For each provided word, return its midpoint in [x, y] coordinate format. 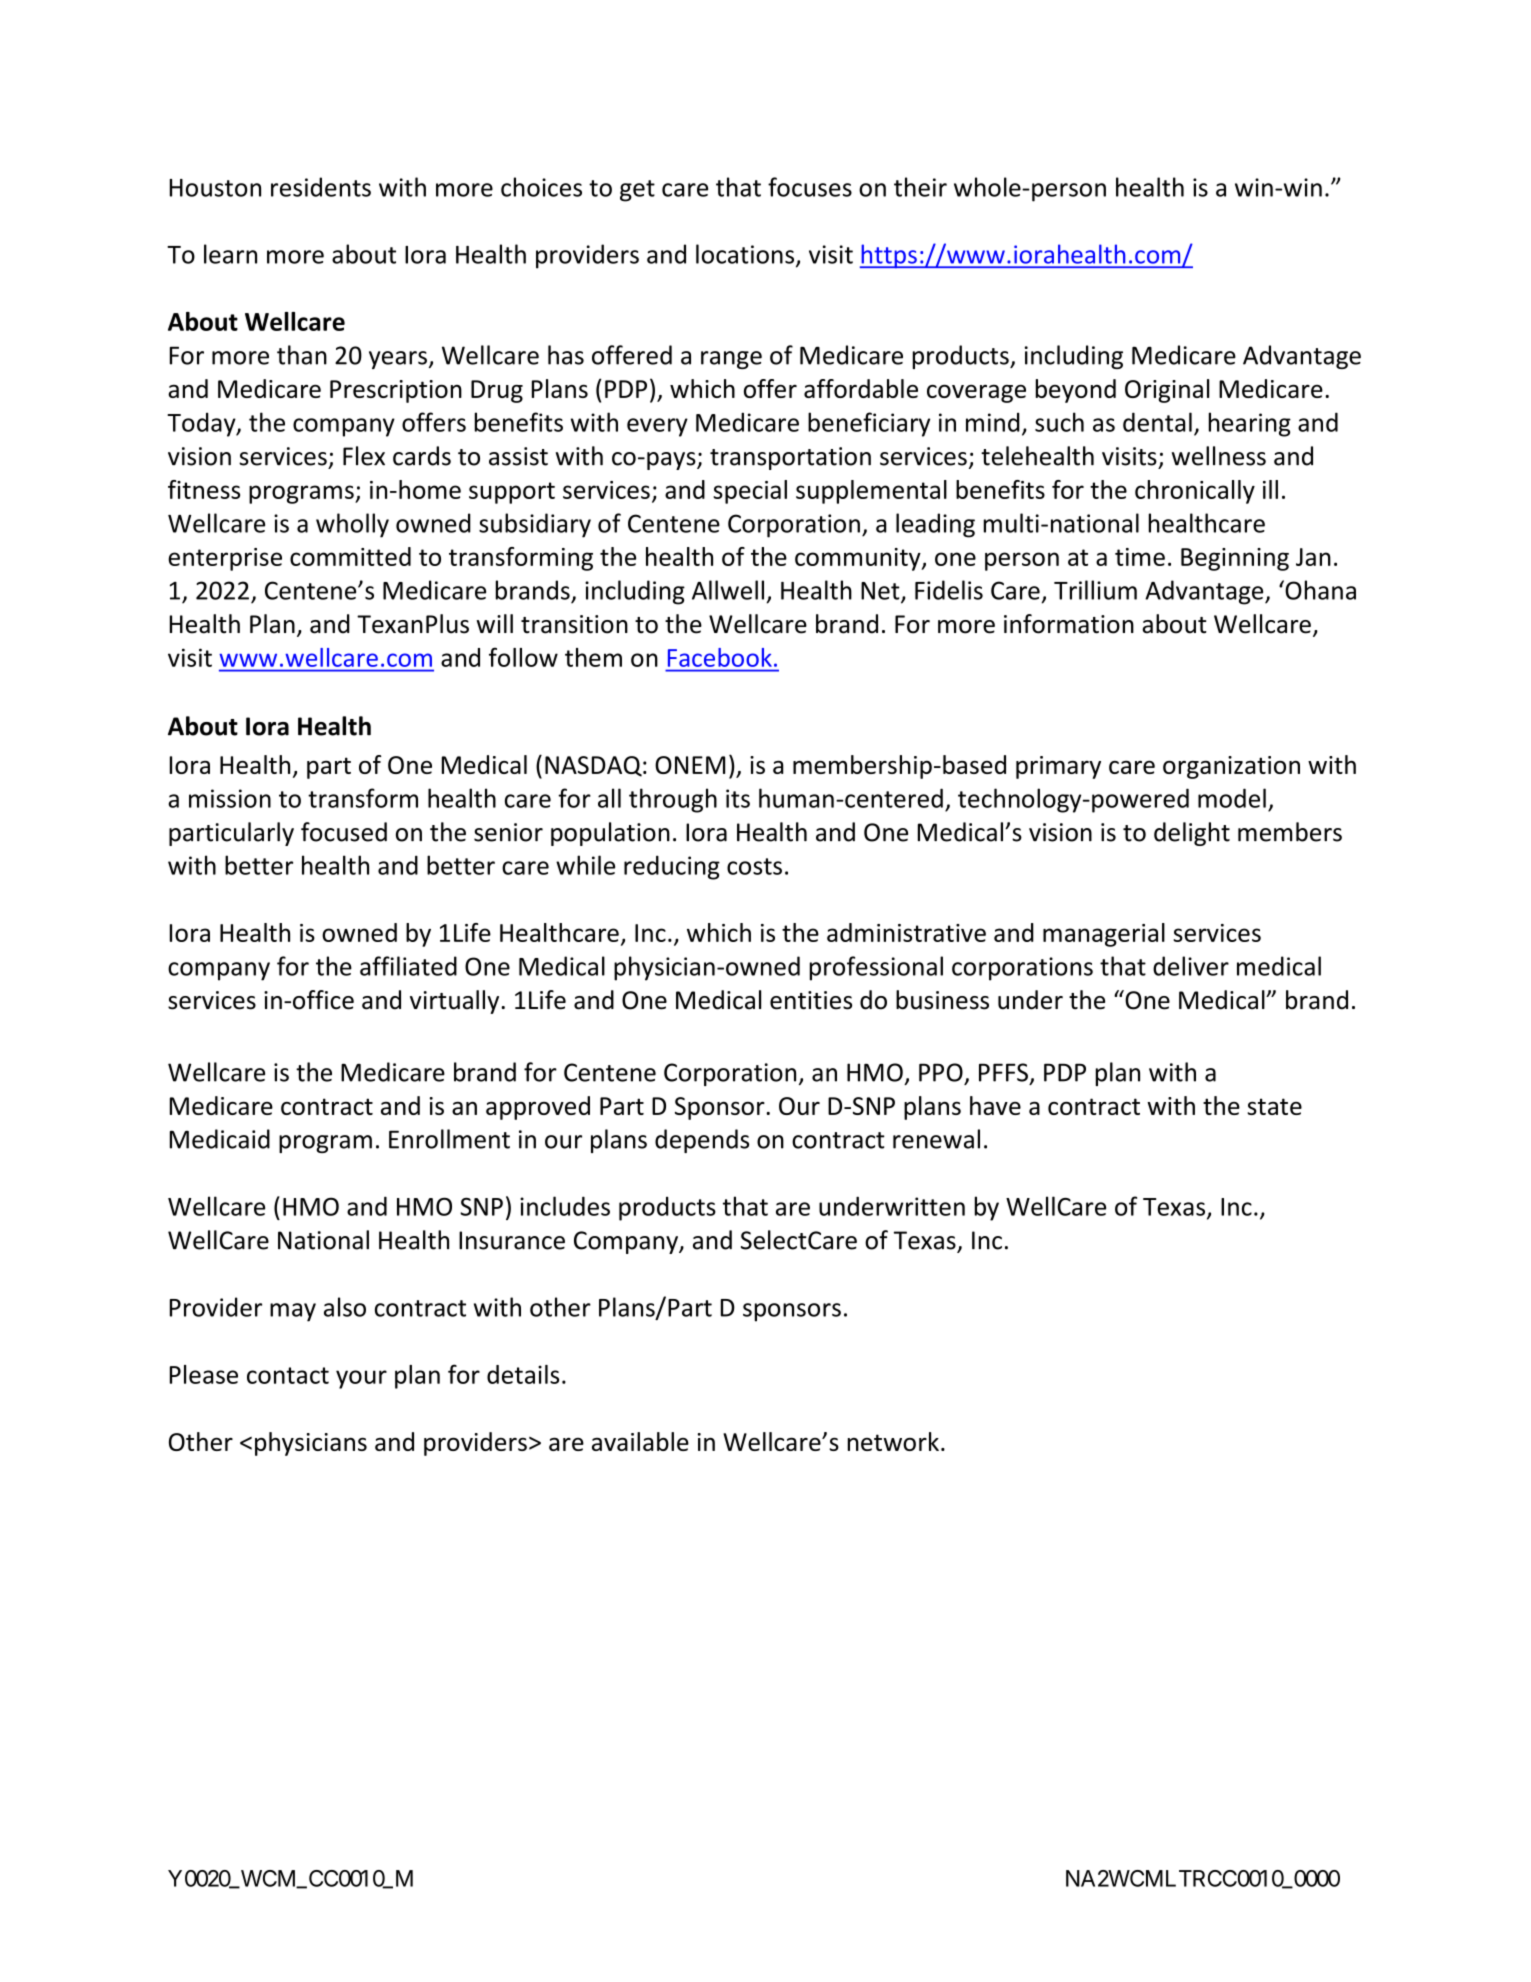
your [361, 1379]
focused [344, 832]
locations [745, 254]
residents [321, 187]
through [673, 800]
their [920, 187]
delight [1192, 834]
